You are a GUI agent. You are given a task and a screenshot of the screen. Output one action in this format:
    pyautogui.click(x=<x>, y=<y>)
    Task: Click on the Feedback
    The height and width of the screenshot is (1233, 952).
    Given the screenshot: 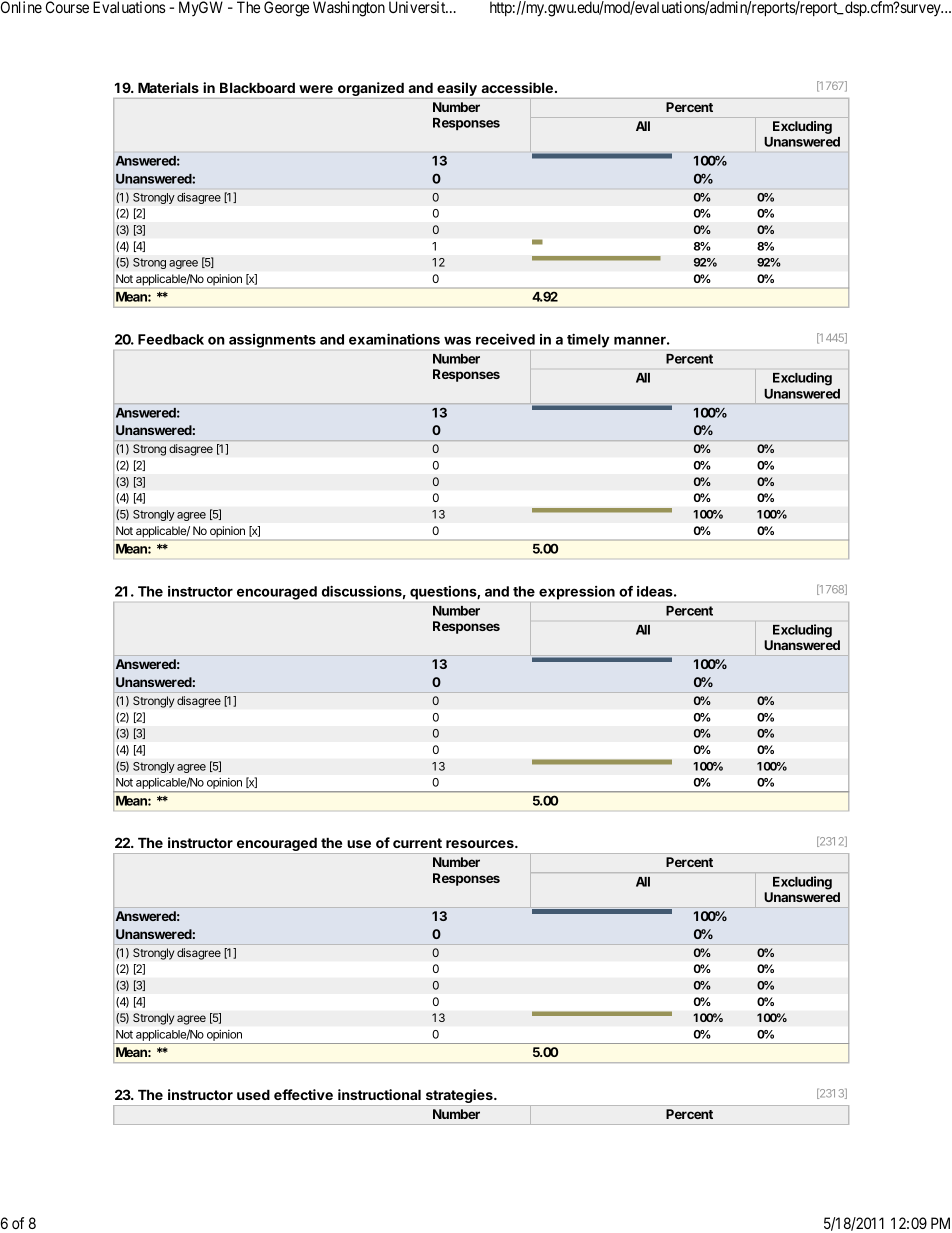 What is the action you would take?
    pyautogui.click(x=171, y=339)
